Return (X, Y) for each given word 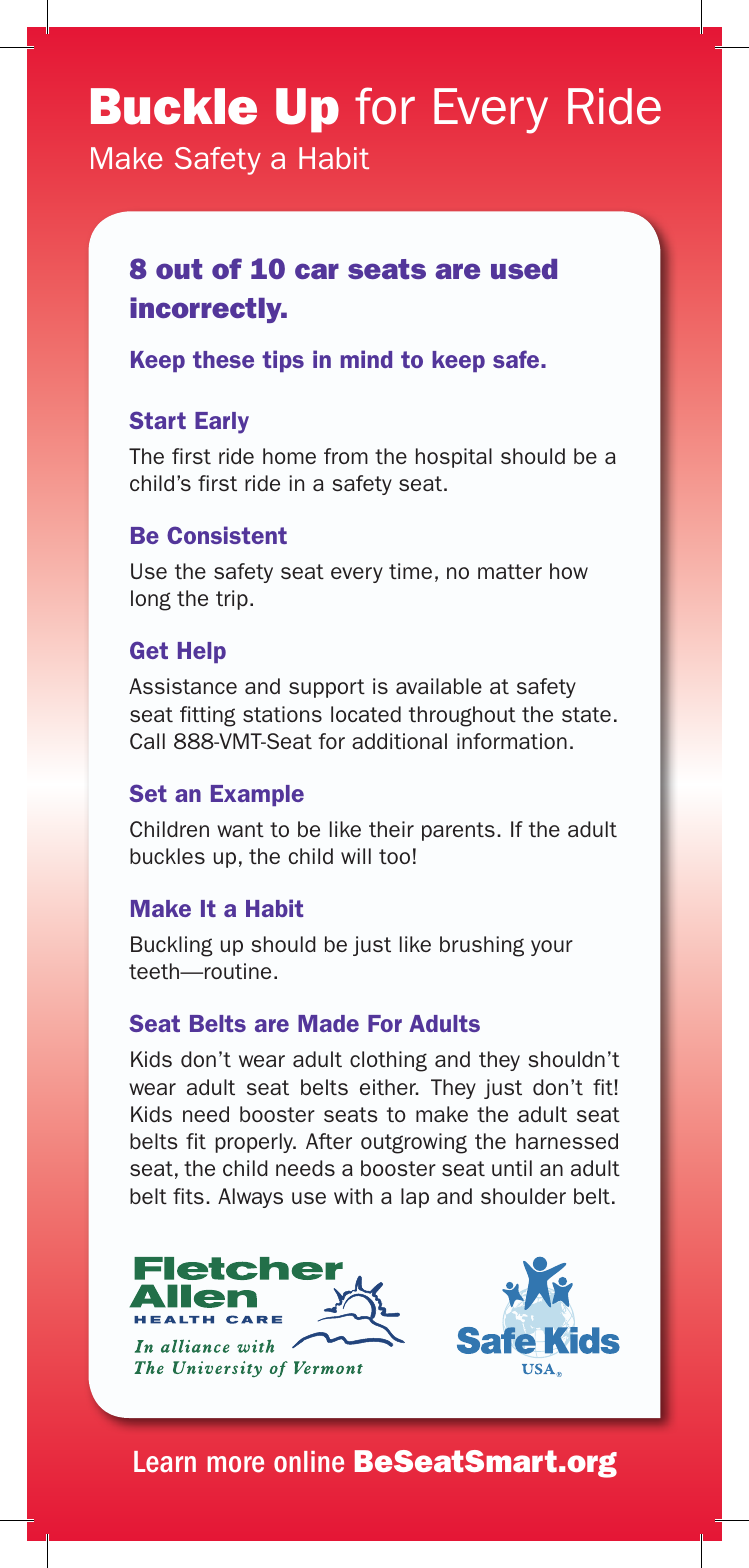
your (552, 948)
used (524, 269)
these (223, 359)
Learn (165, 1462)
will (356, 856)
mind (366, 359)
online (309, 1462)
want (240, 829)
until (512, 1168)
